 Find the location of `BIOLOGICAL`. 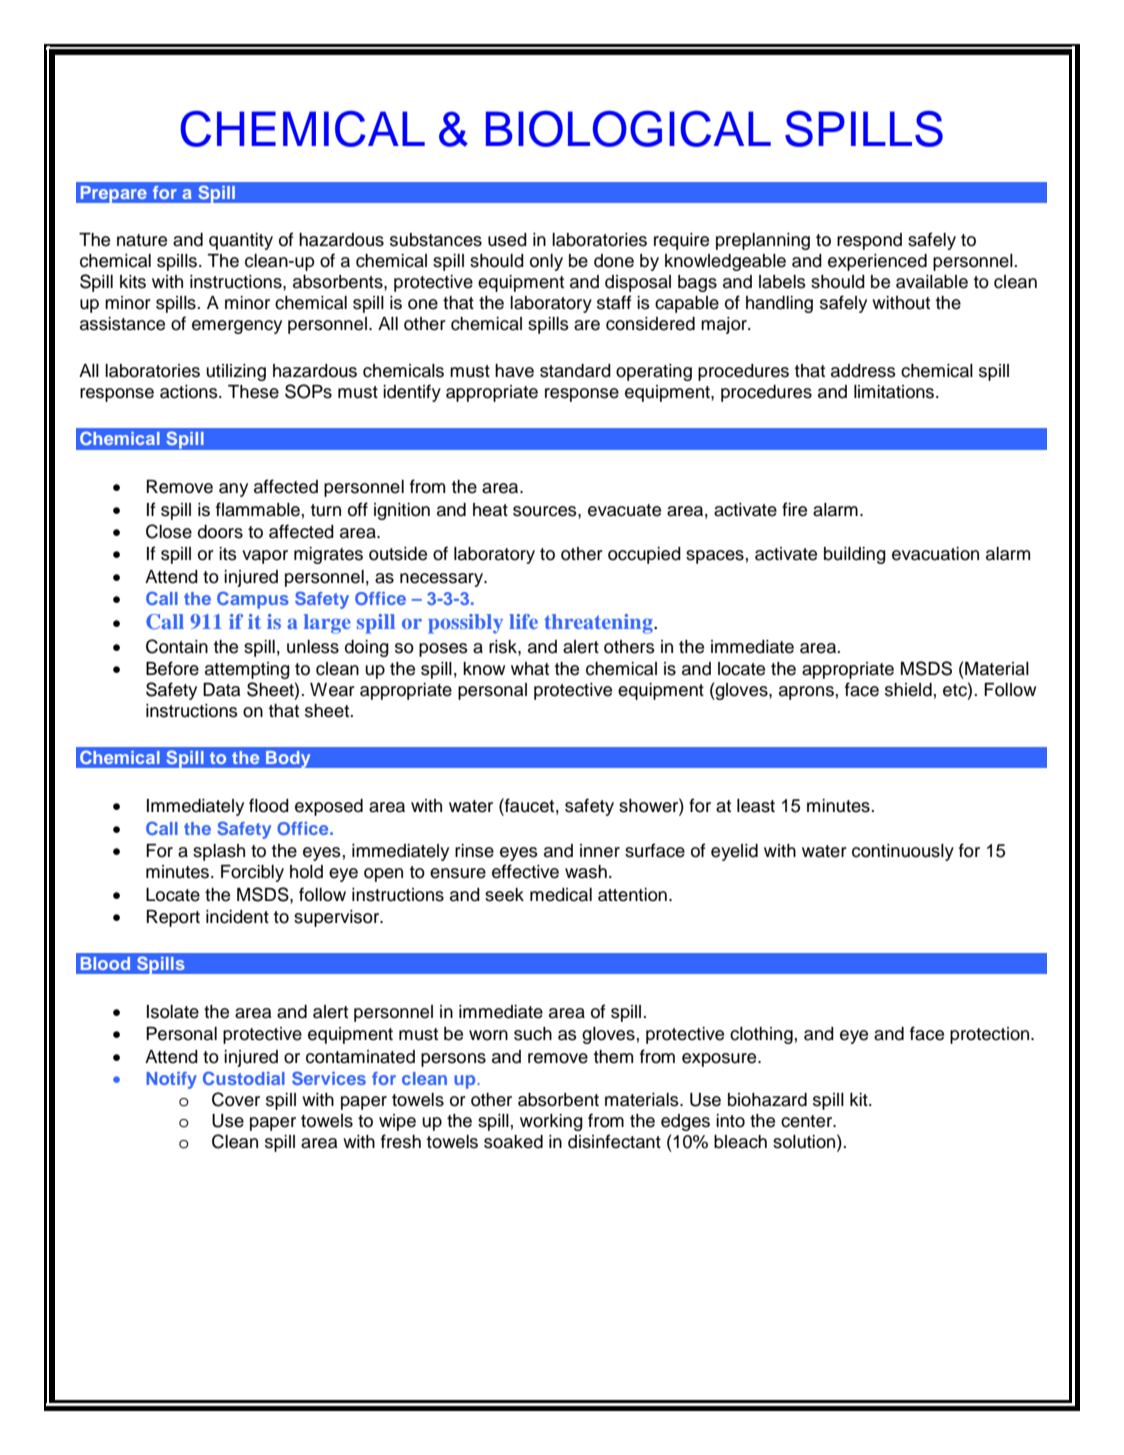

BIOLOGICAL is located at coordinates (628, 129).
